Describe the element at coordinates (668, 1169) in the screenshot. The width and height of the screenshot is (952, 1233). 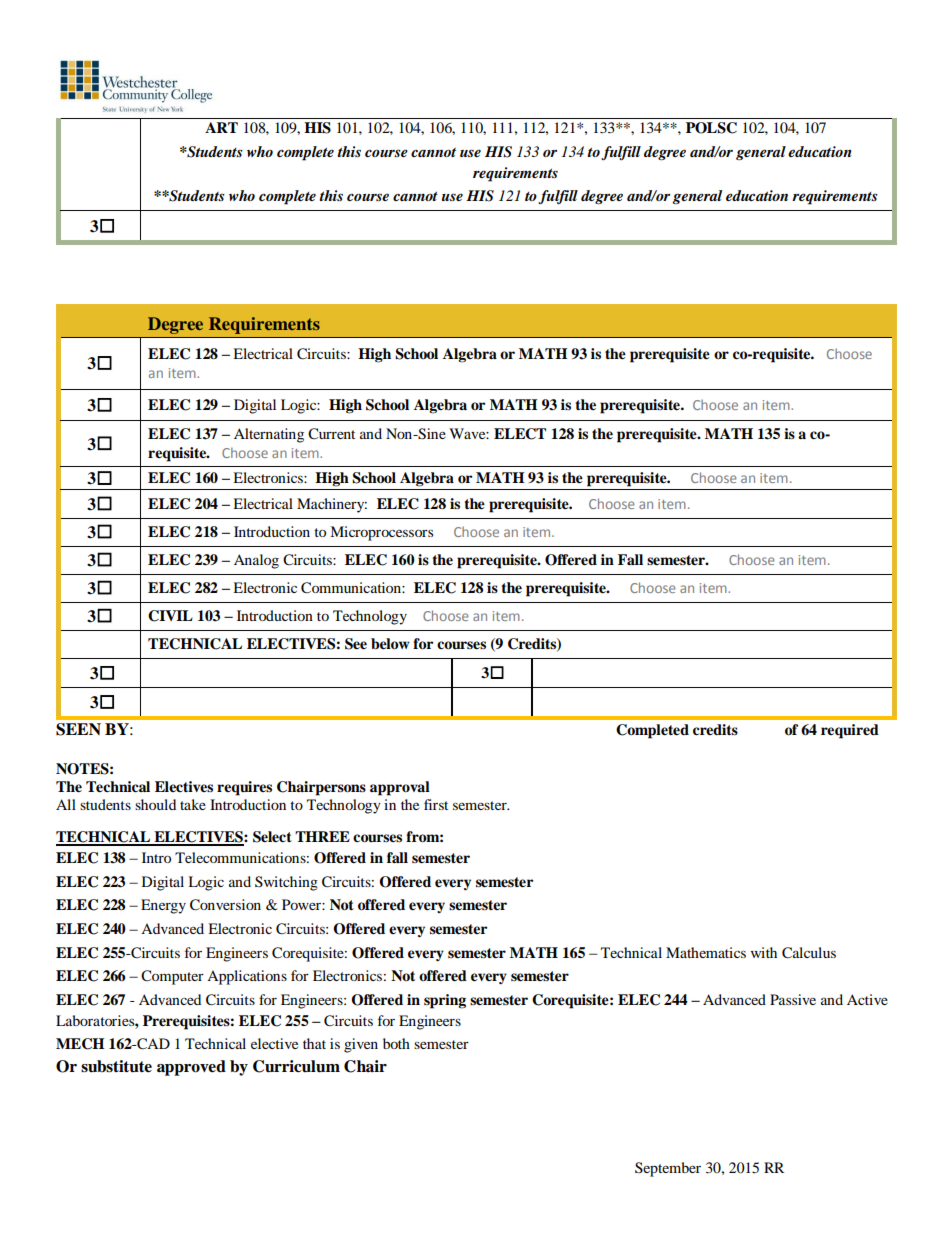
I see `September` at that location.
